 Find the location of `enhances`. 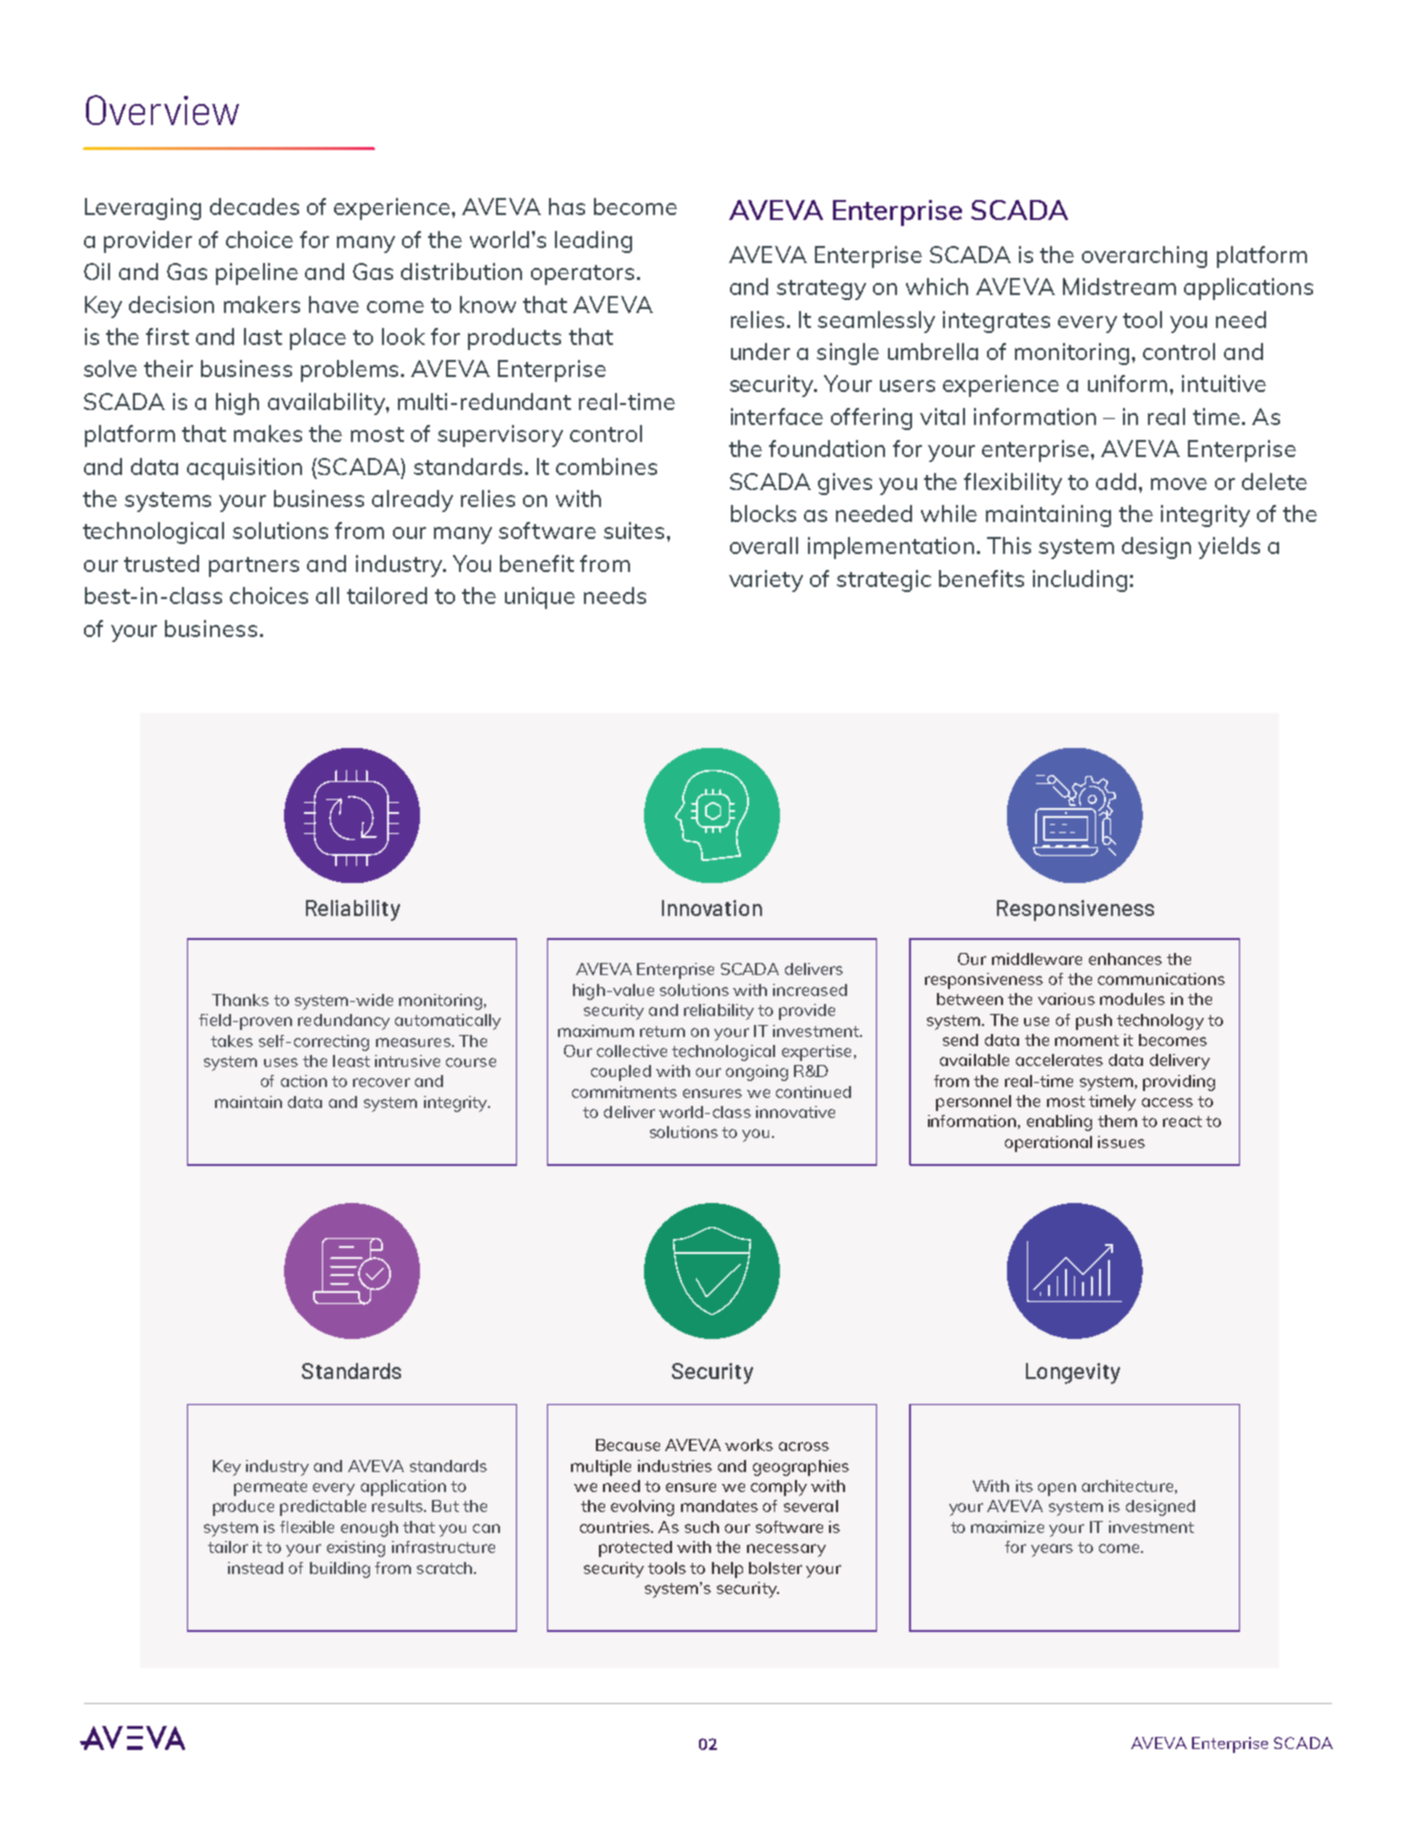

enhances is located at coordinates (1125, 959).
